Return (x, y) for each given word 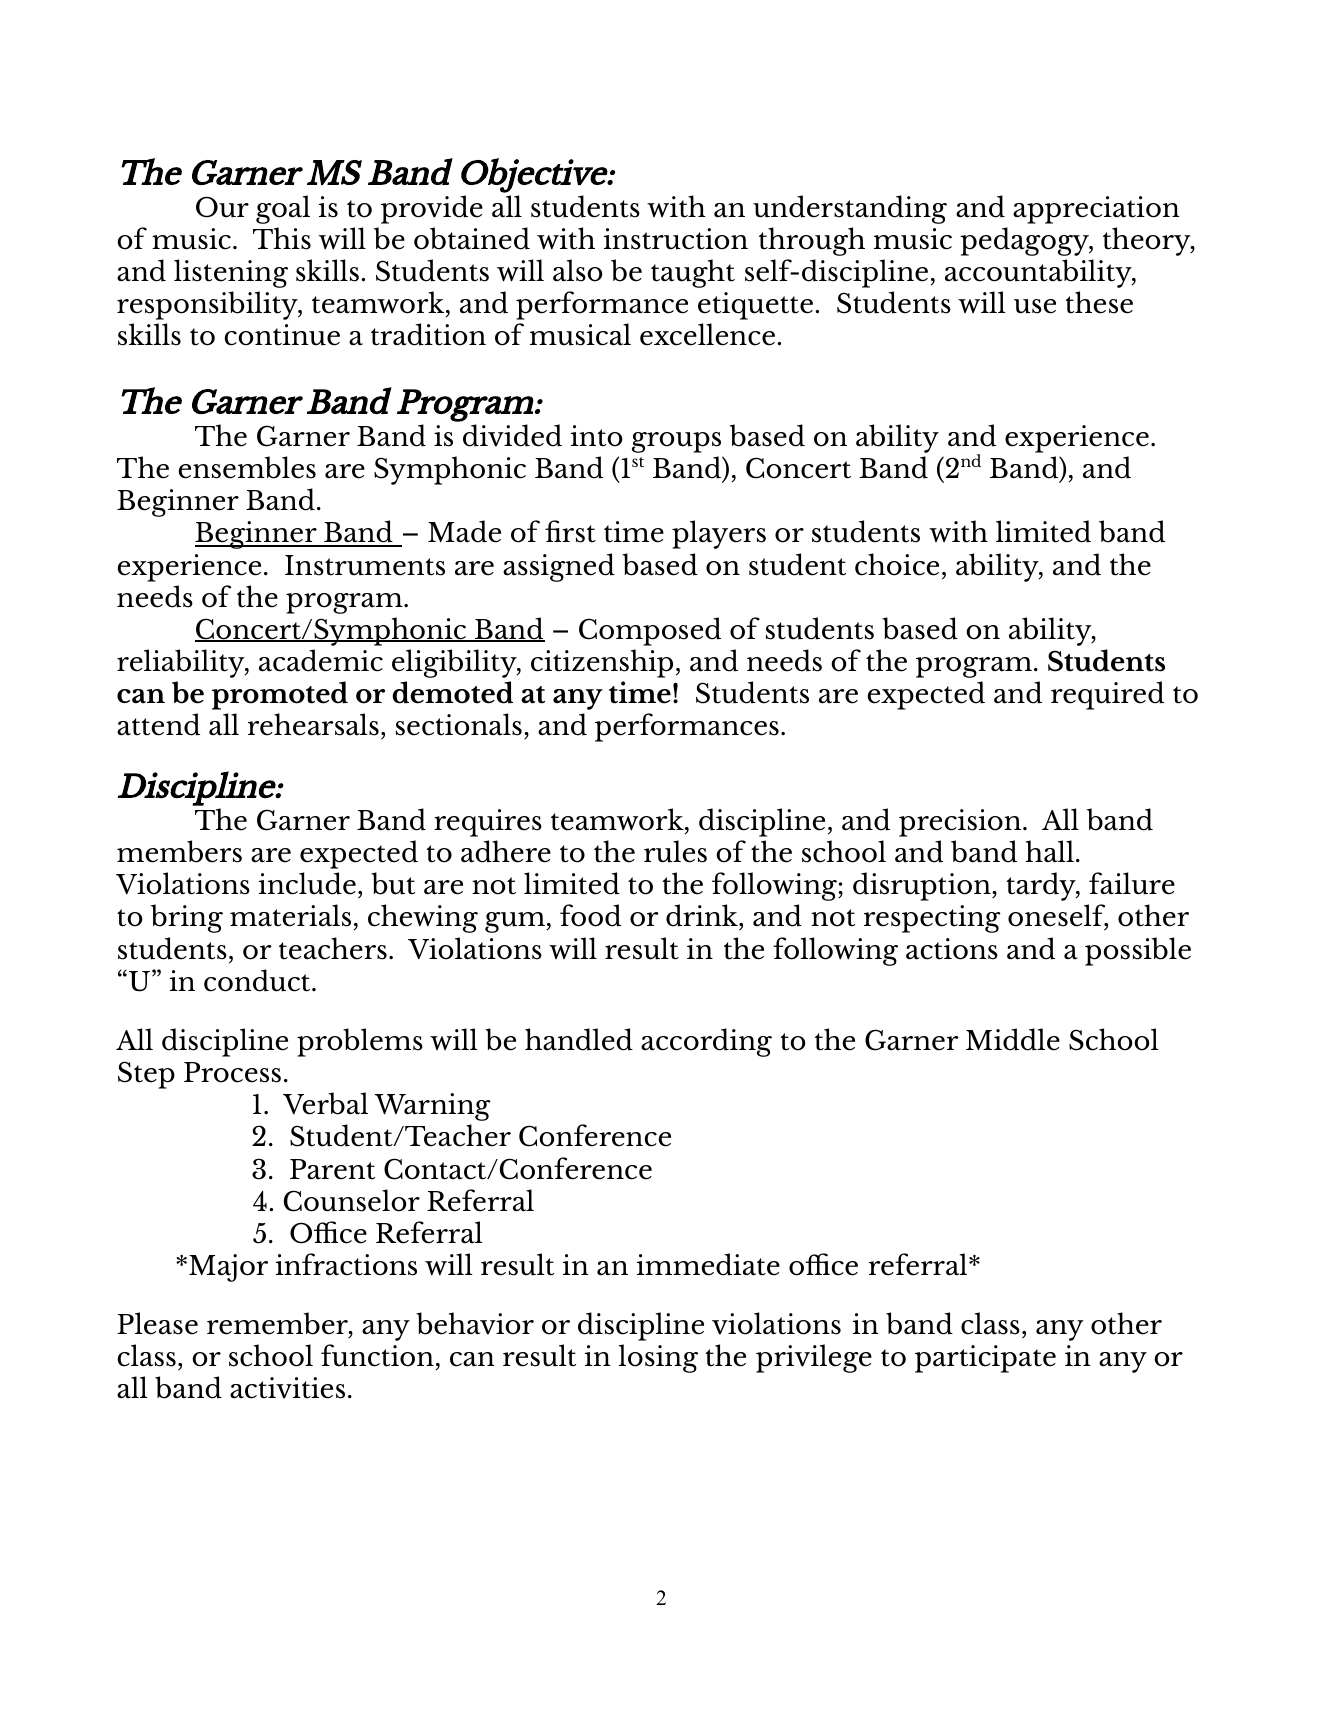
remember (278, 1324)
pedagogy (1025, 241)
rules (675, 851)
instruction (676, 239)
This (282, 238)
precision (961, 823)
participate (985, 1359)
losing (658, 1358)
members (179, 851)
